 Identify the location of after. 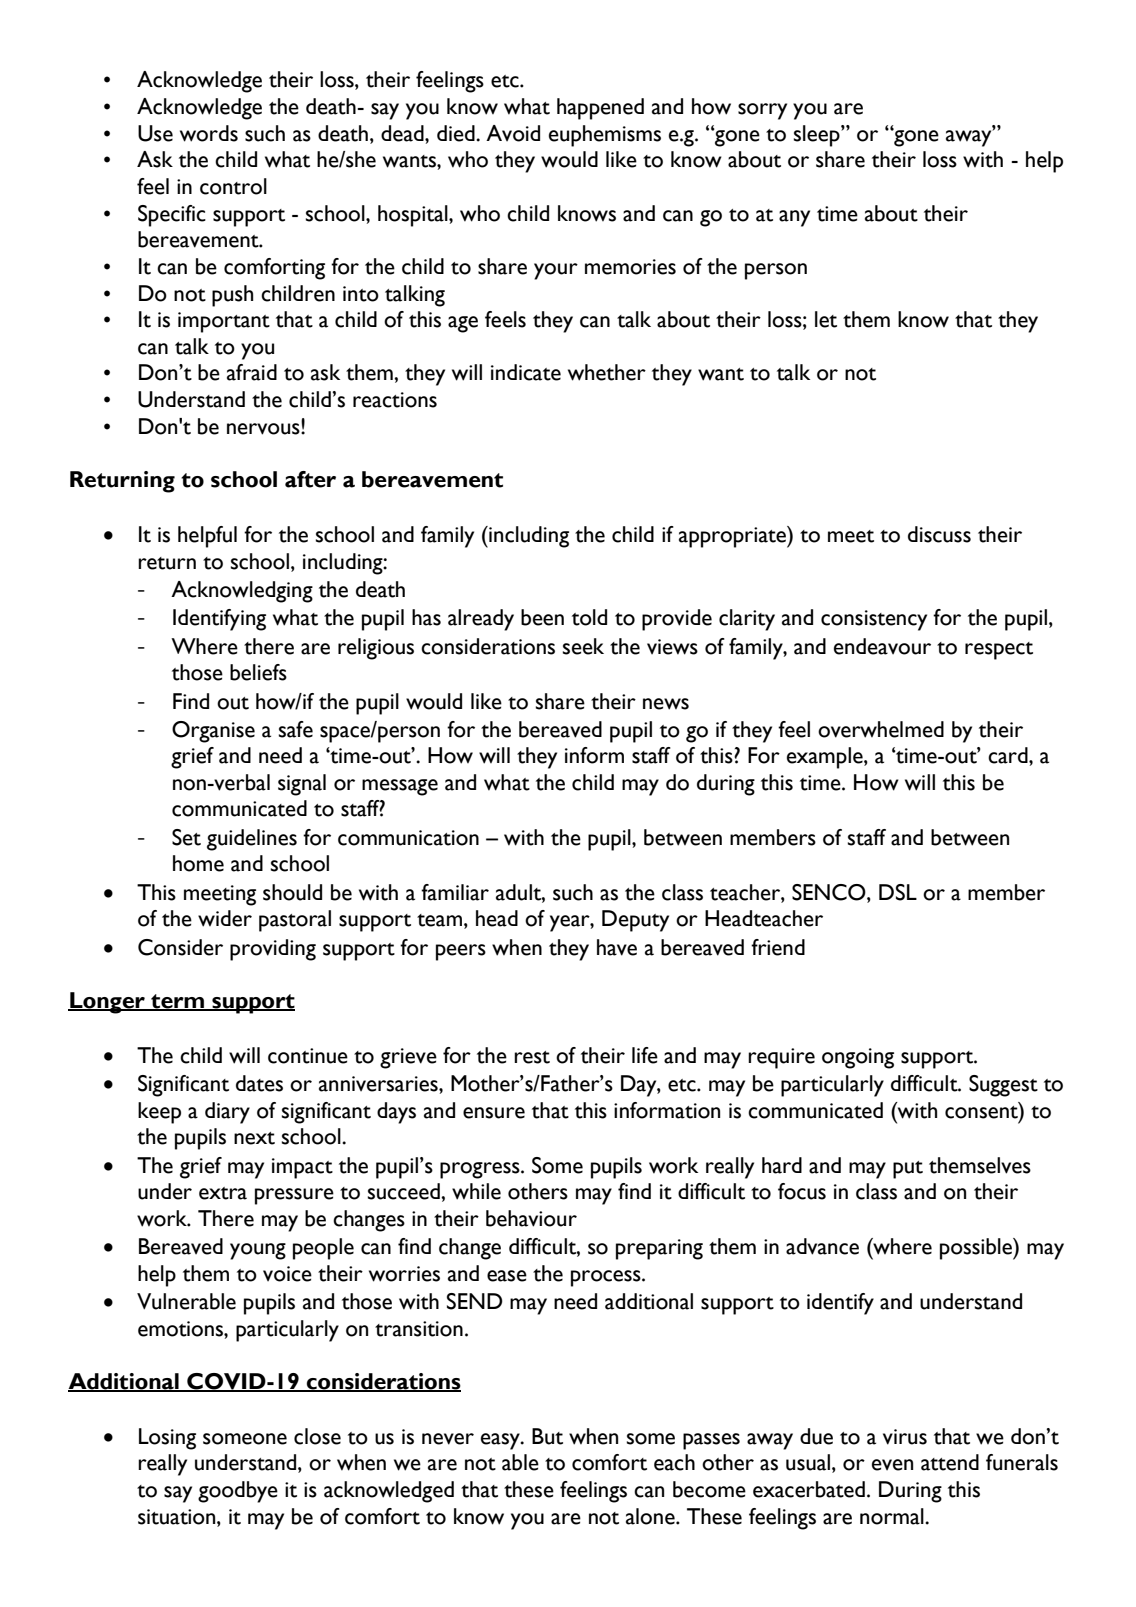
(310, 479).
